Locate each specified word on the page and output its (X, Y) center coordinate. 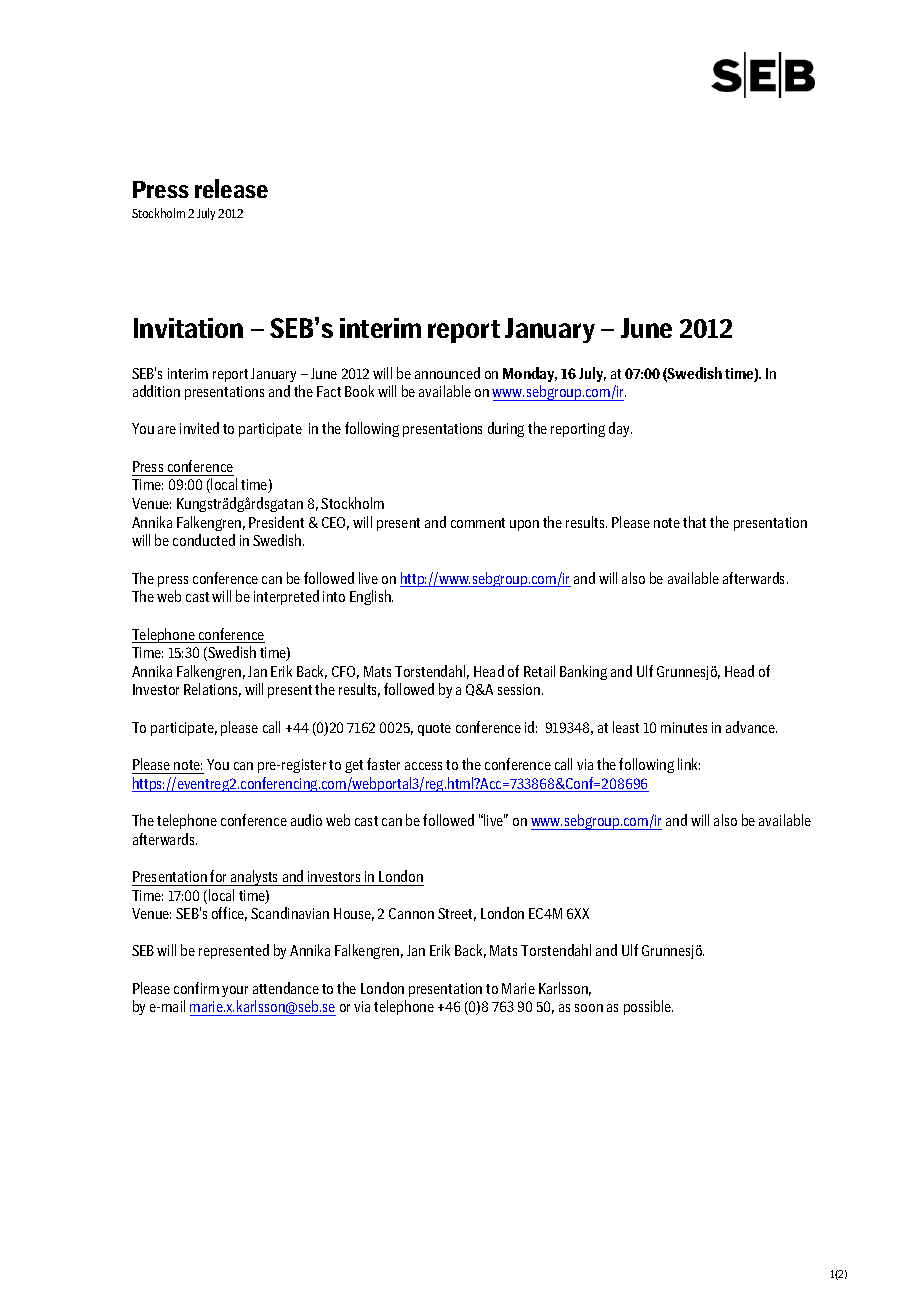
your (235, 991)
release (231, 188)
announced (447, 373)
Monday (530, 374)
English (371, 597)
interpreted (286, 597)
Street (457, 914)
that (694, 522)
